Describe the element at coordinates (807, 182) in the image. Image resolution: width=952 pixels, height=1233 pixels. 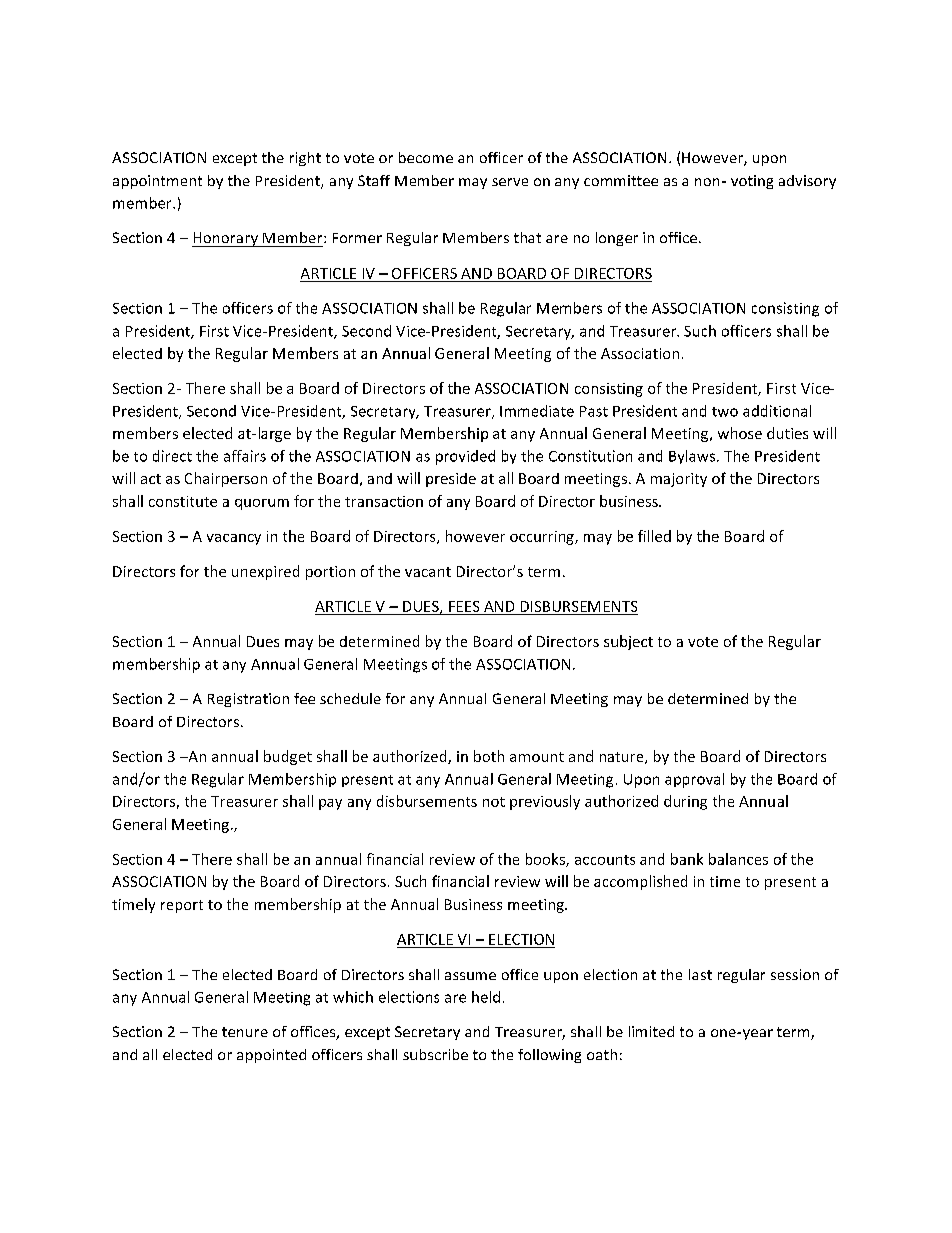
I see `advisory` at that location.
